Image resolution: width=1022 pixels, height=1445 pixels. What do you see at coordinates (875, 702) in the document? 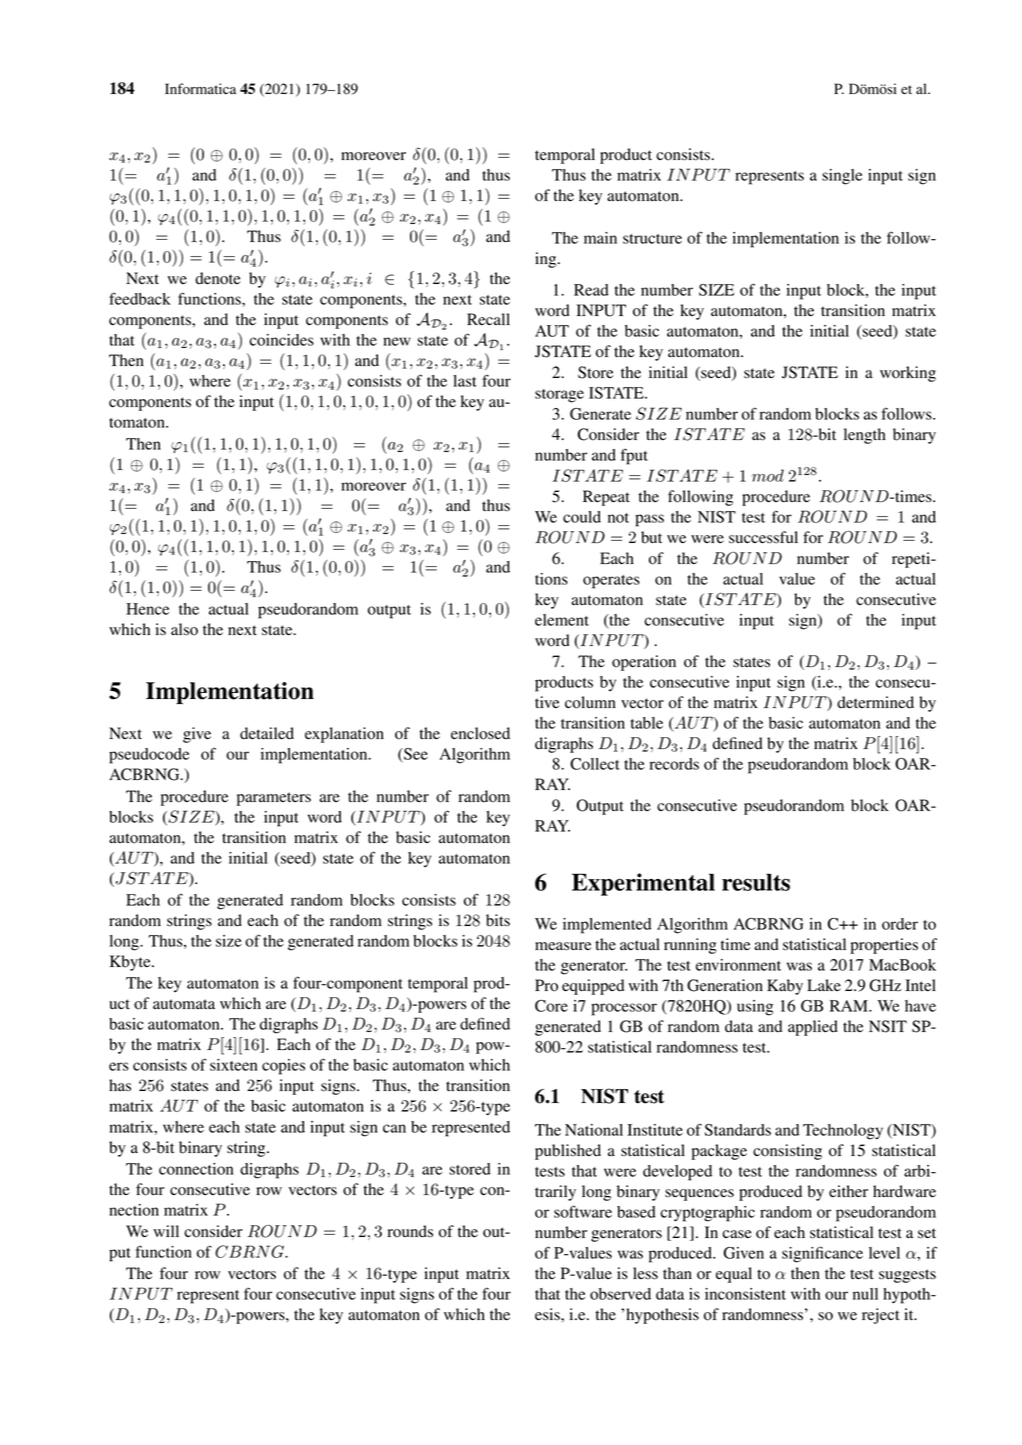
I see `determined` at bounding box center [875, 702].
